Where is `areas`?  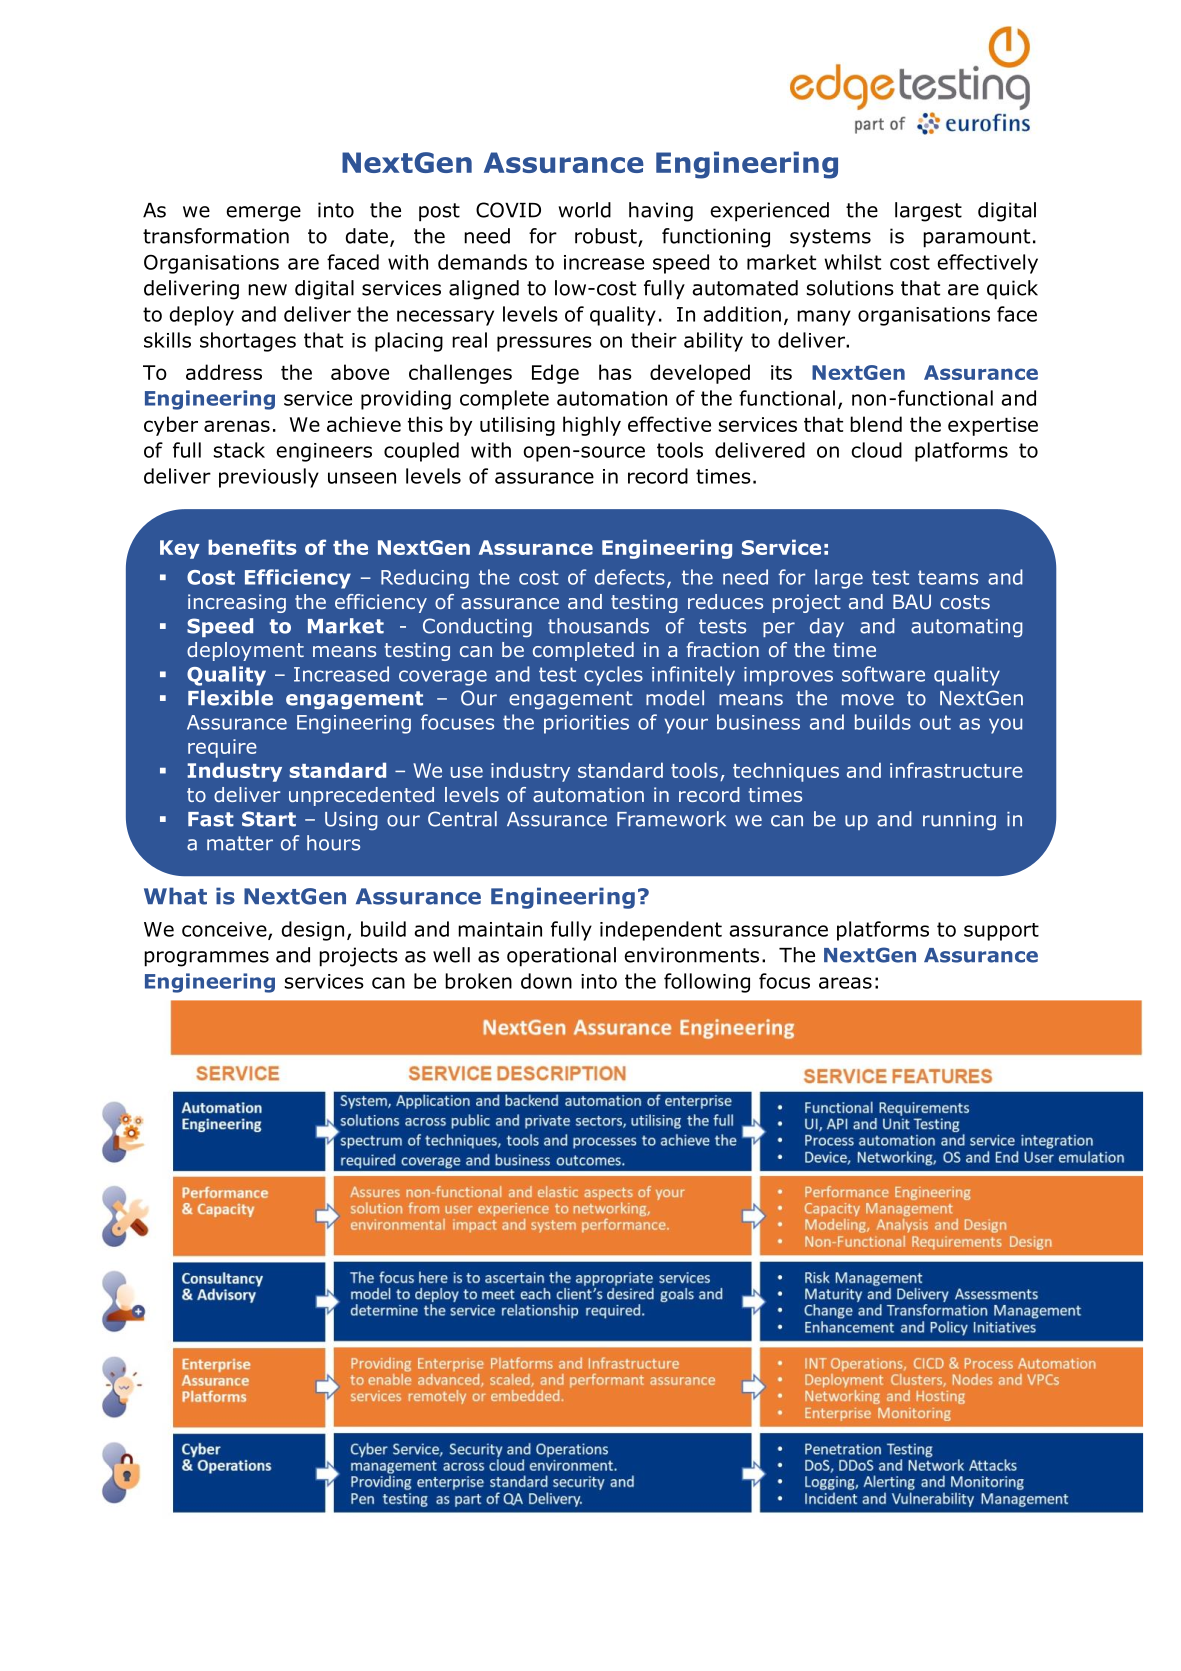
areas is located at coordinates (845, 983).
